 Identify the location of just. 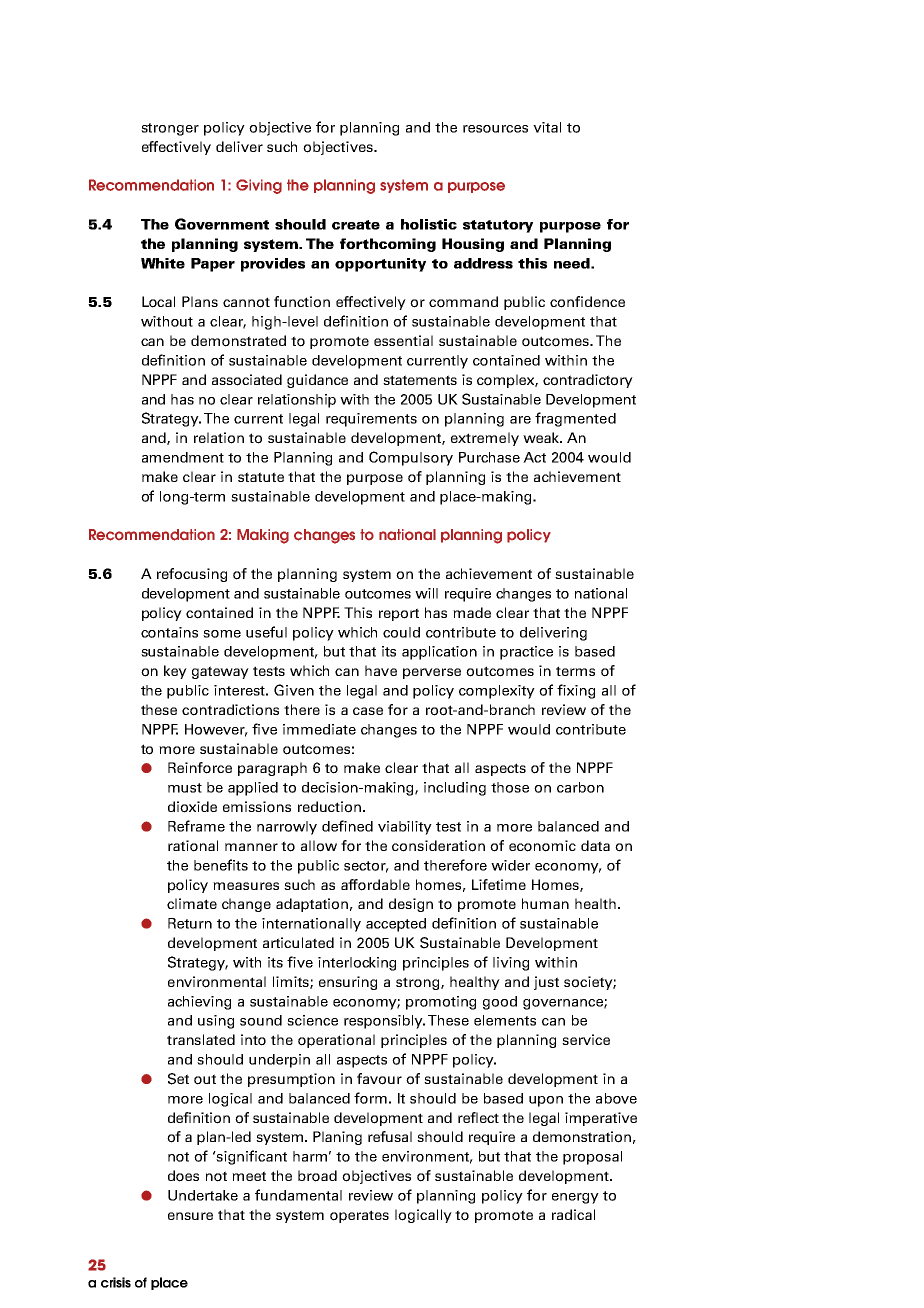
(546, 983).
